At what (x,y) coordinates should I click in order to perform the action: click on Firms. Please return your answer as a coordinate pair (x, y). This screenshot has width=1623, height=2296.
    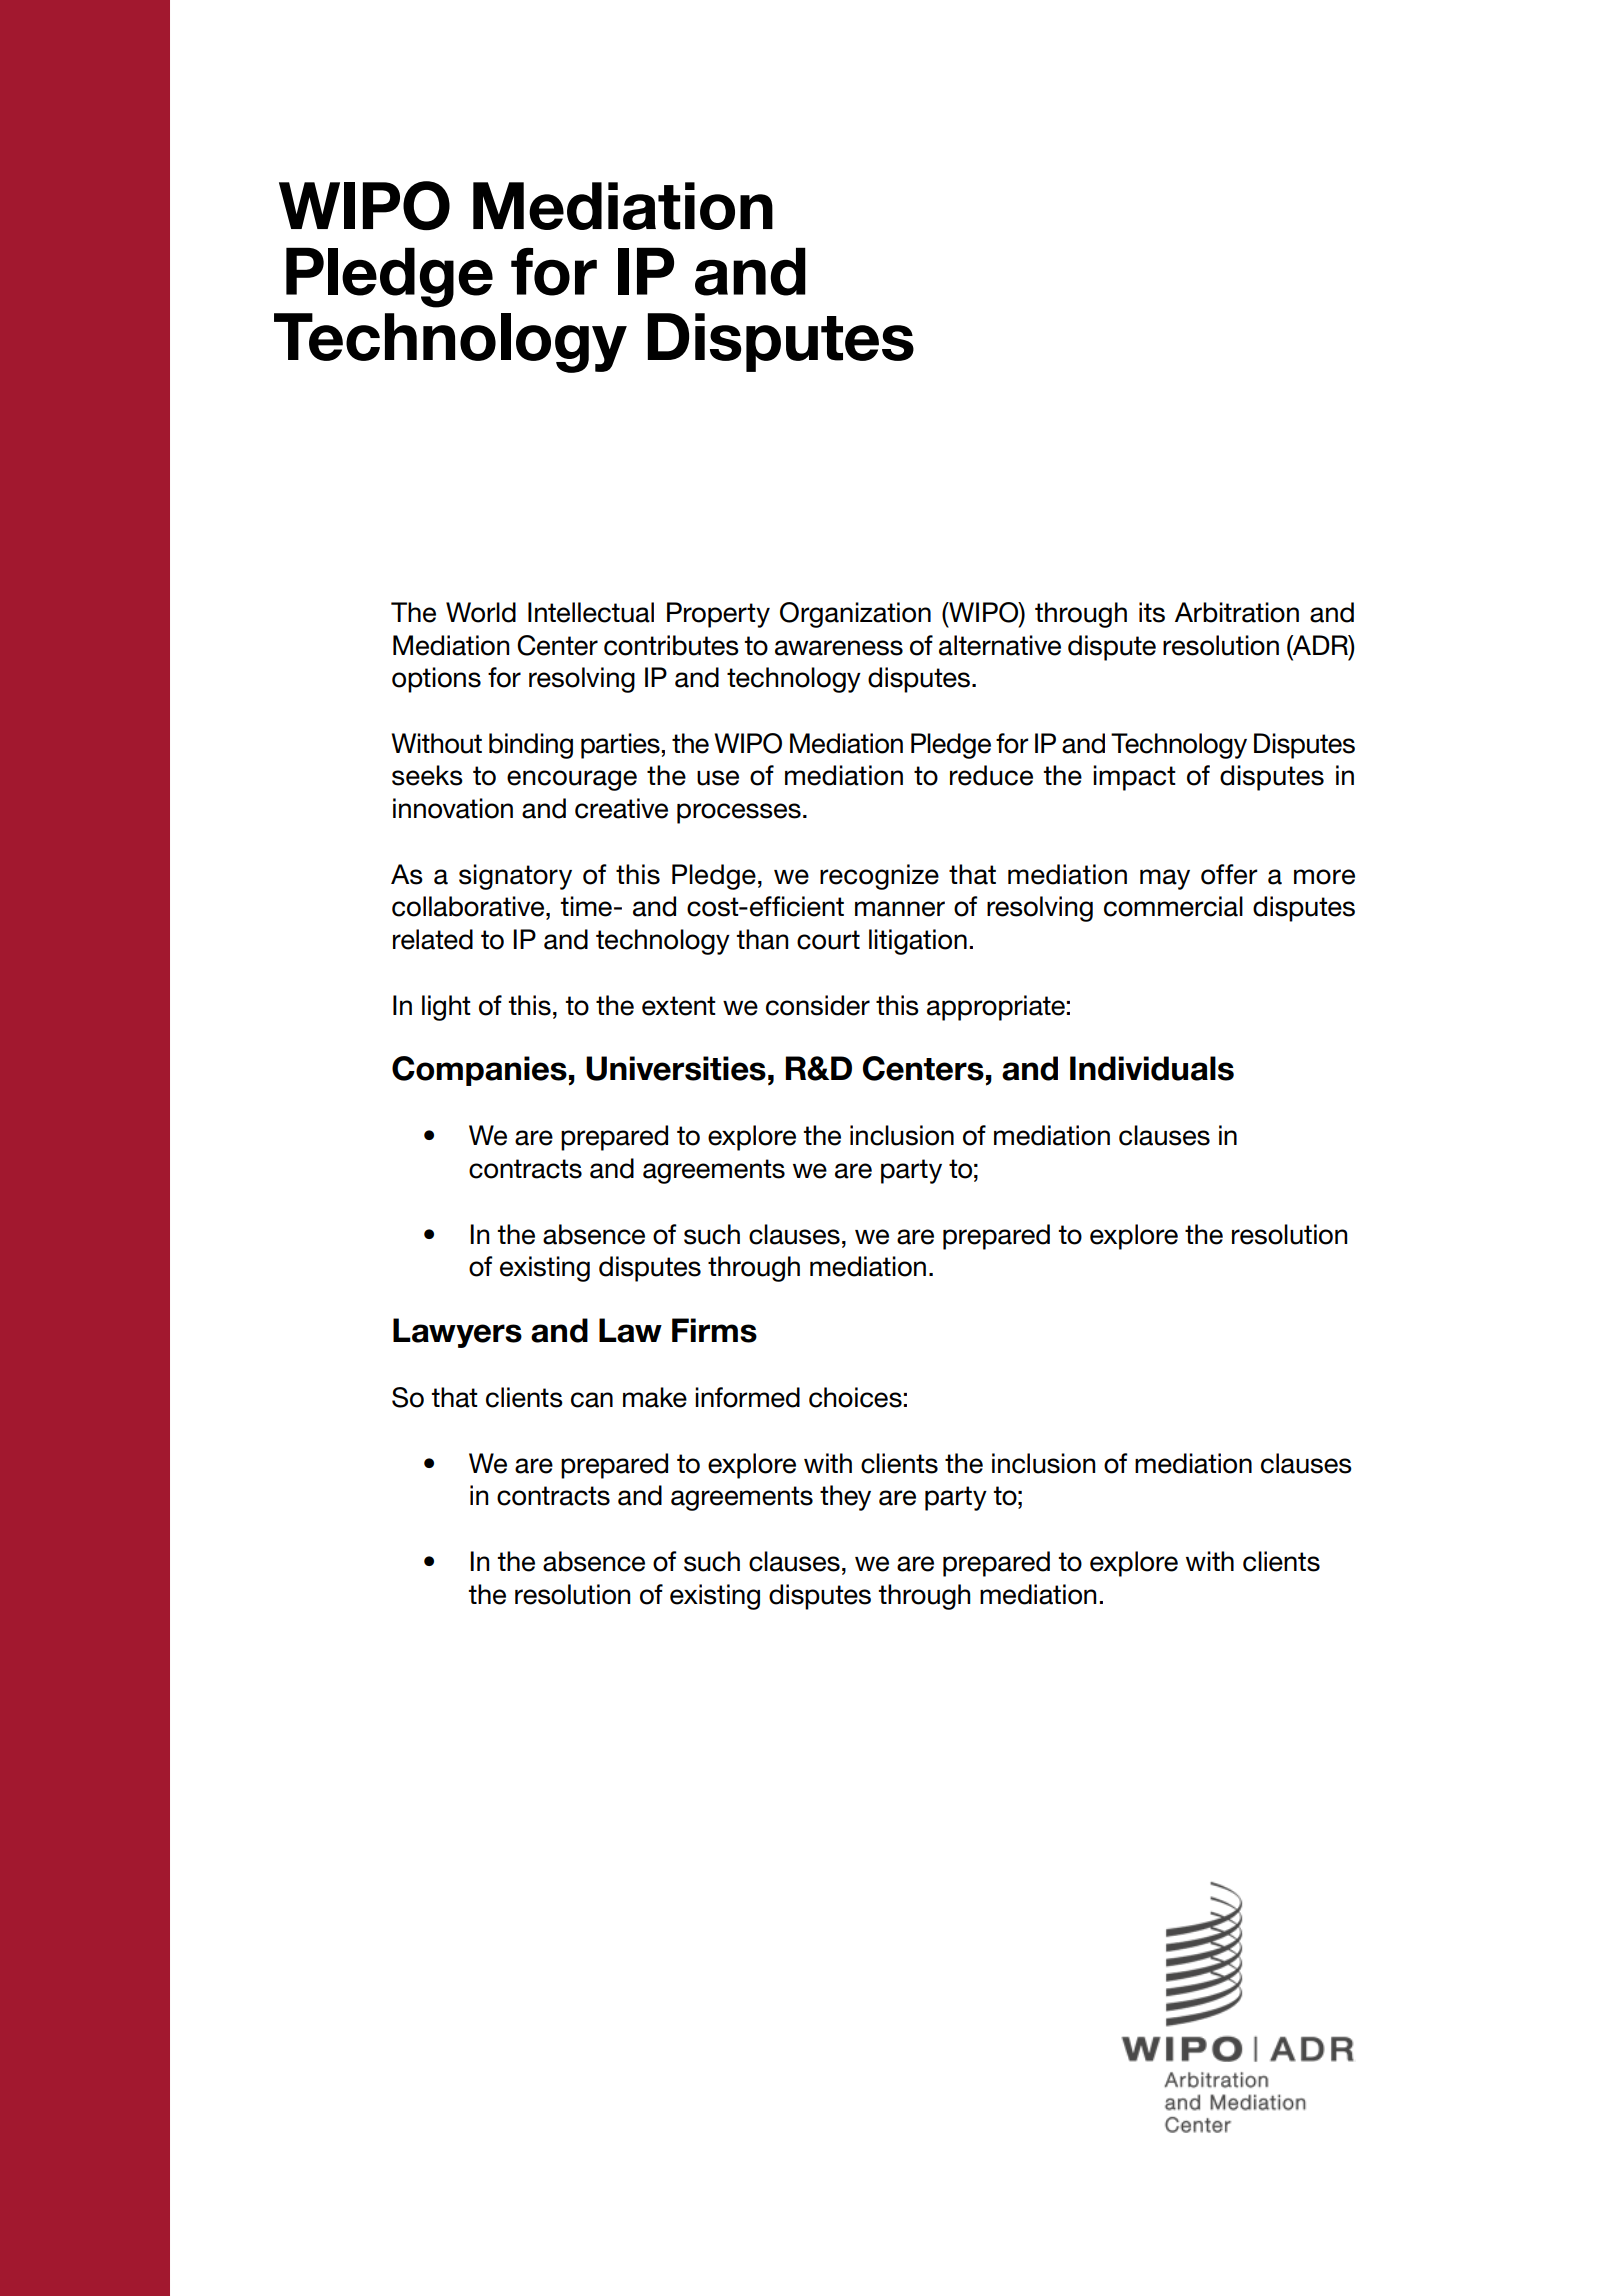
    Looking at the image, I should click on (714, 1330).
